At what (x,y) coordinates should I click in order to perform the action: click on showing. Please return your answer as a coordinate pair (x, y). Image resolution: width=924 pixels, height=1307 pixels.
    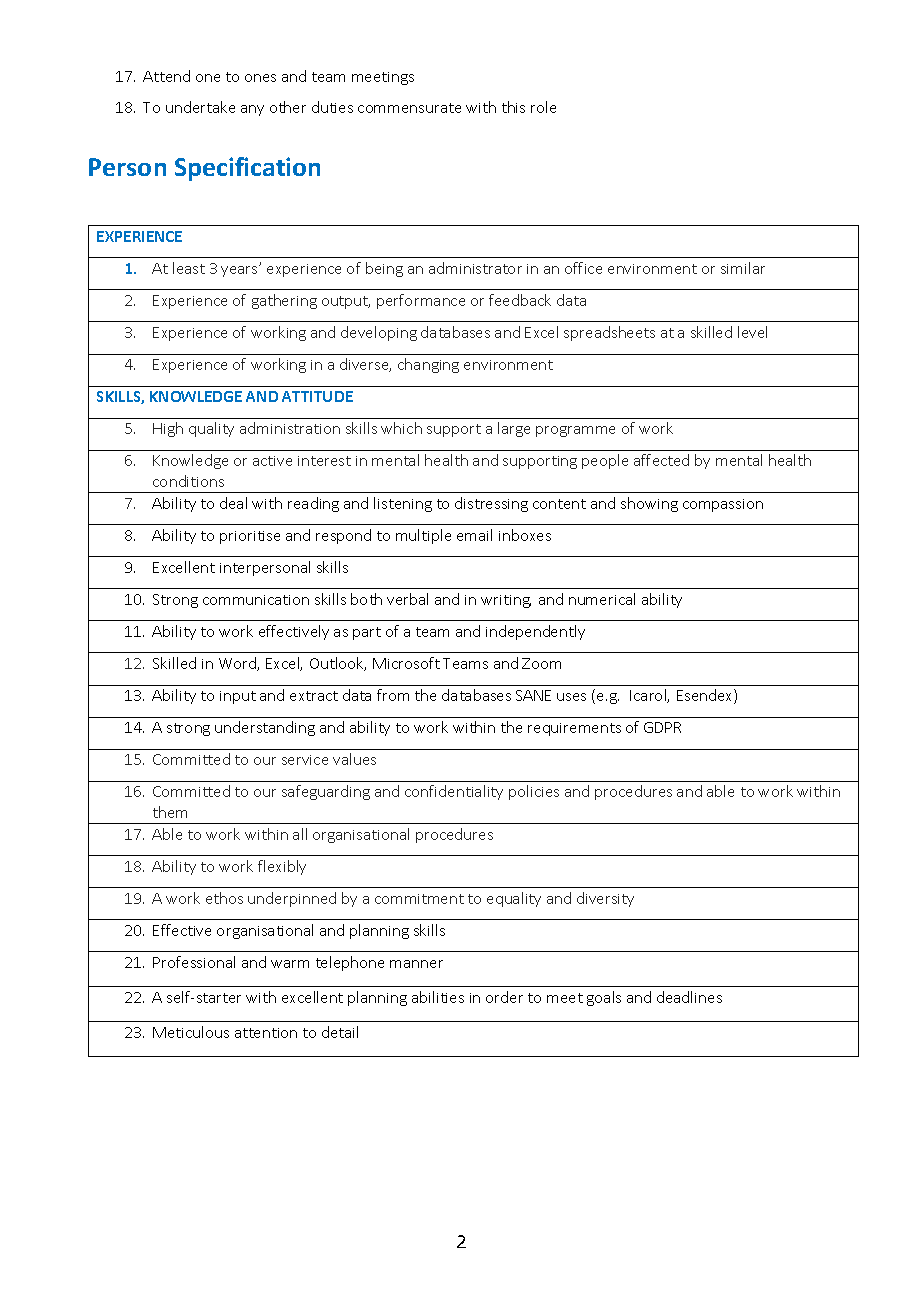
    Looking at the image, I should click on (649, 504).
